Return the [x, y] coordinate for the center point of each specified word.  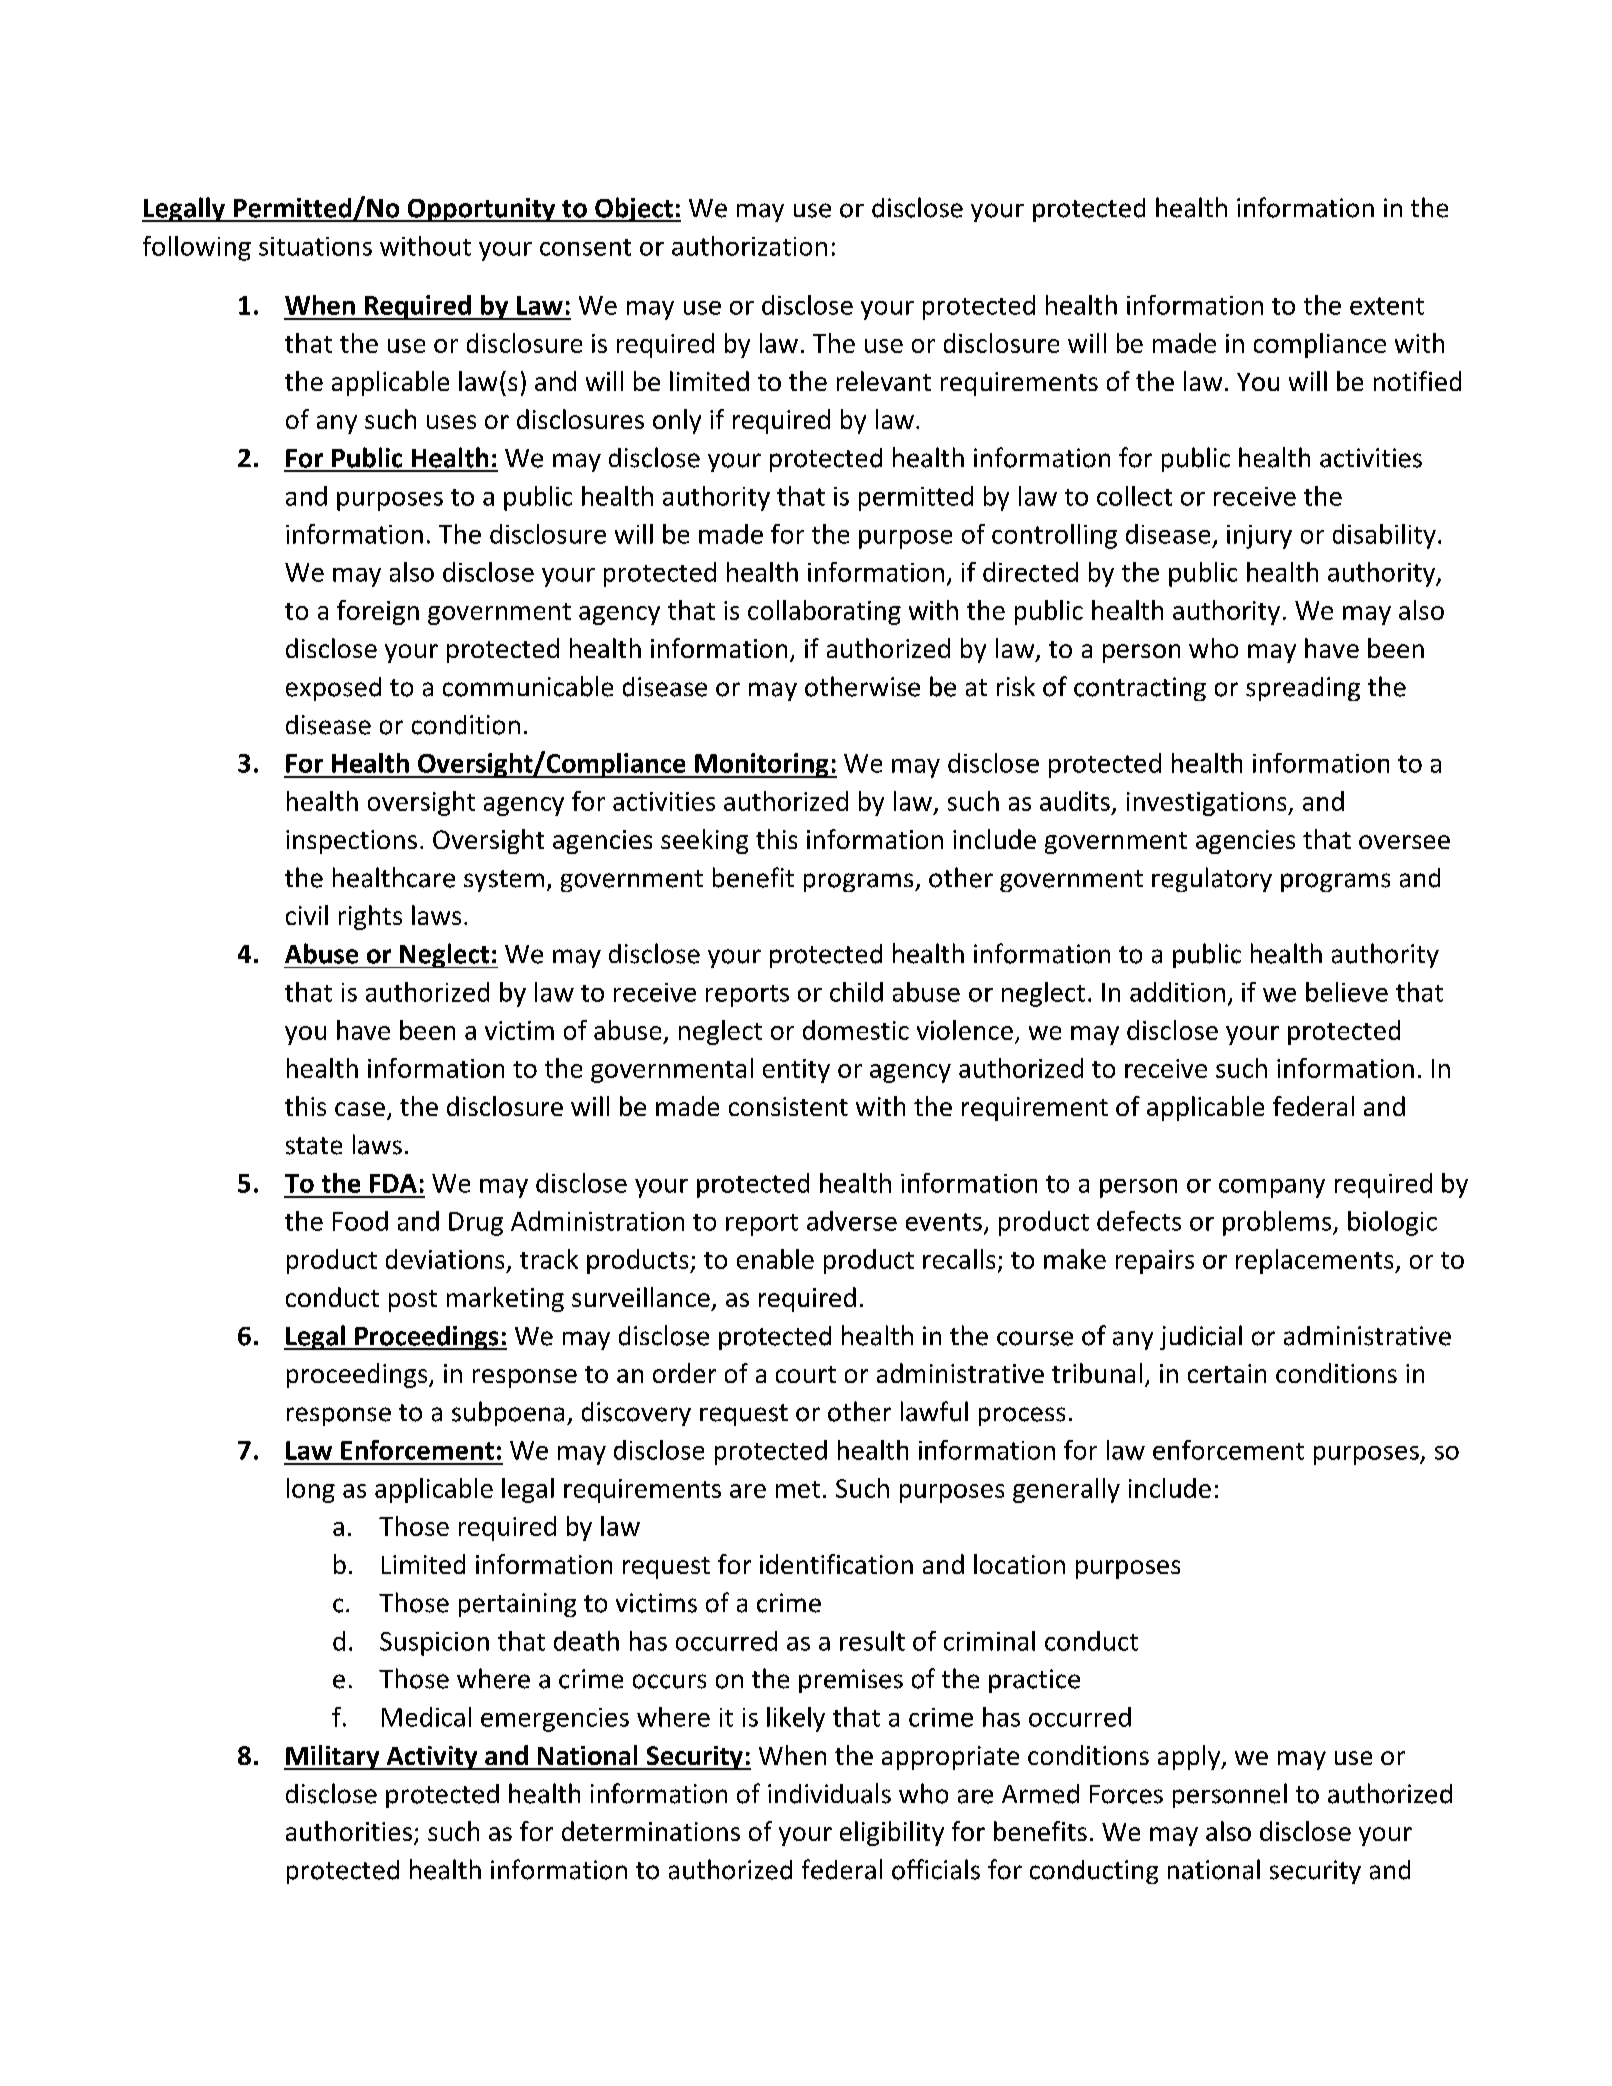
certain [1227, 1373]
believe [1347, 992]
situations [315, 246]
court [806, 1374]
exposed [333, 689]
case [360, 1109]
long [311, 1490]
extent [1387, 306]
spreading [1303, 689]
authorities [349, 1831]
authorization [749, 246]
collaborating [824, 612]
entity [796, 1071]
